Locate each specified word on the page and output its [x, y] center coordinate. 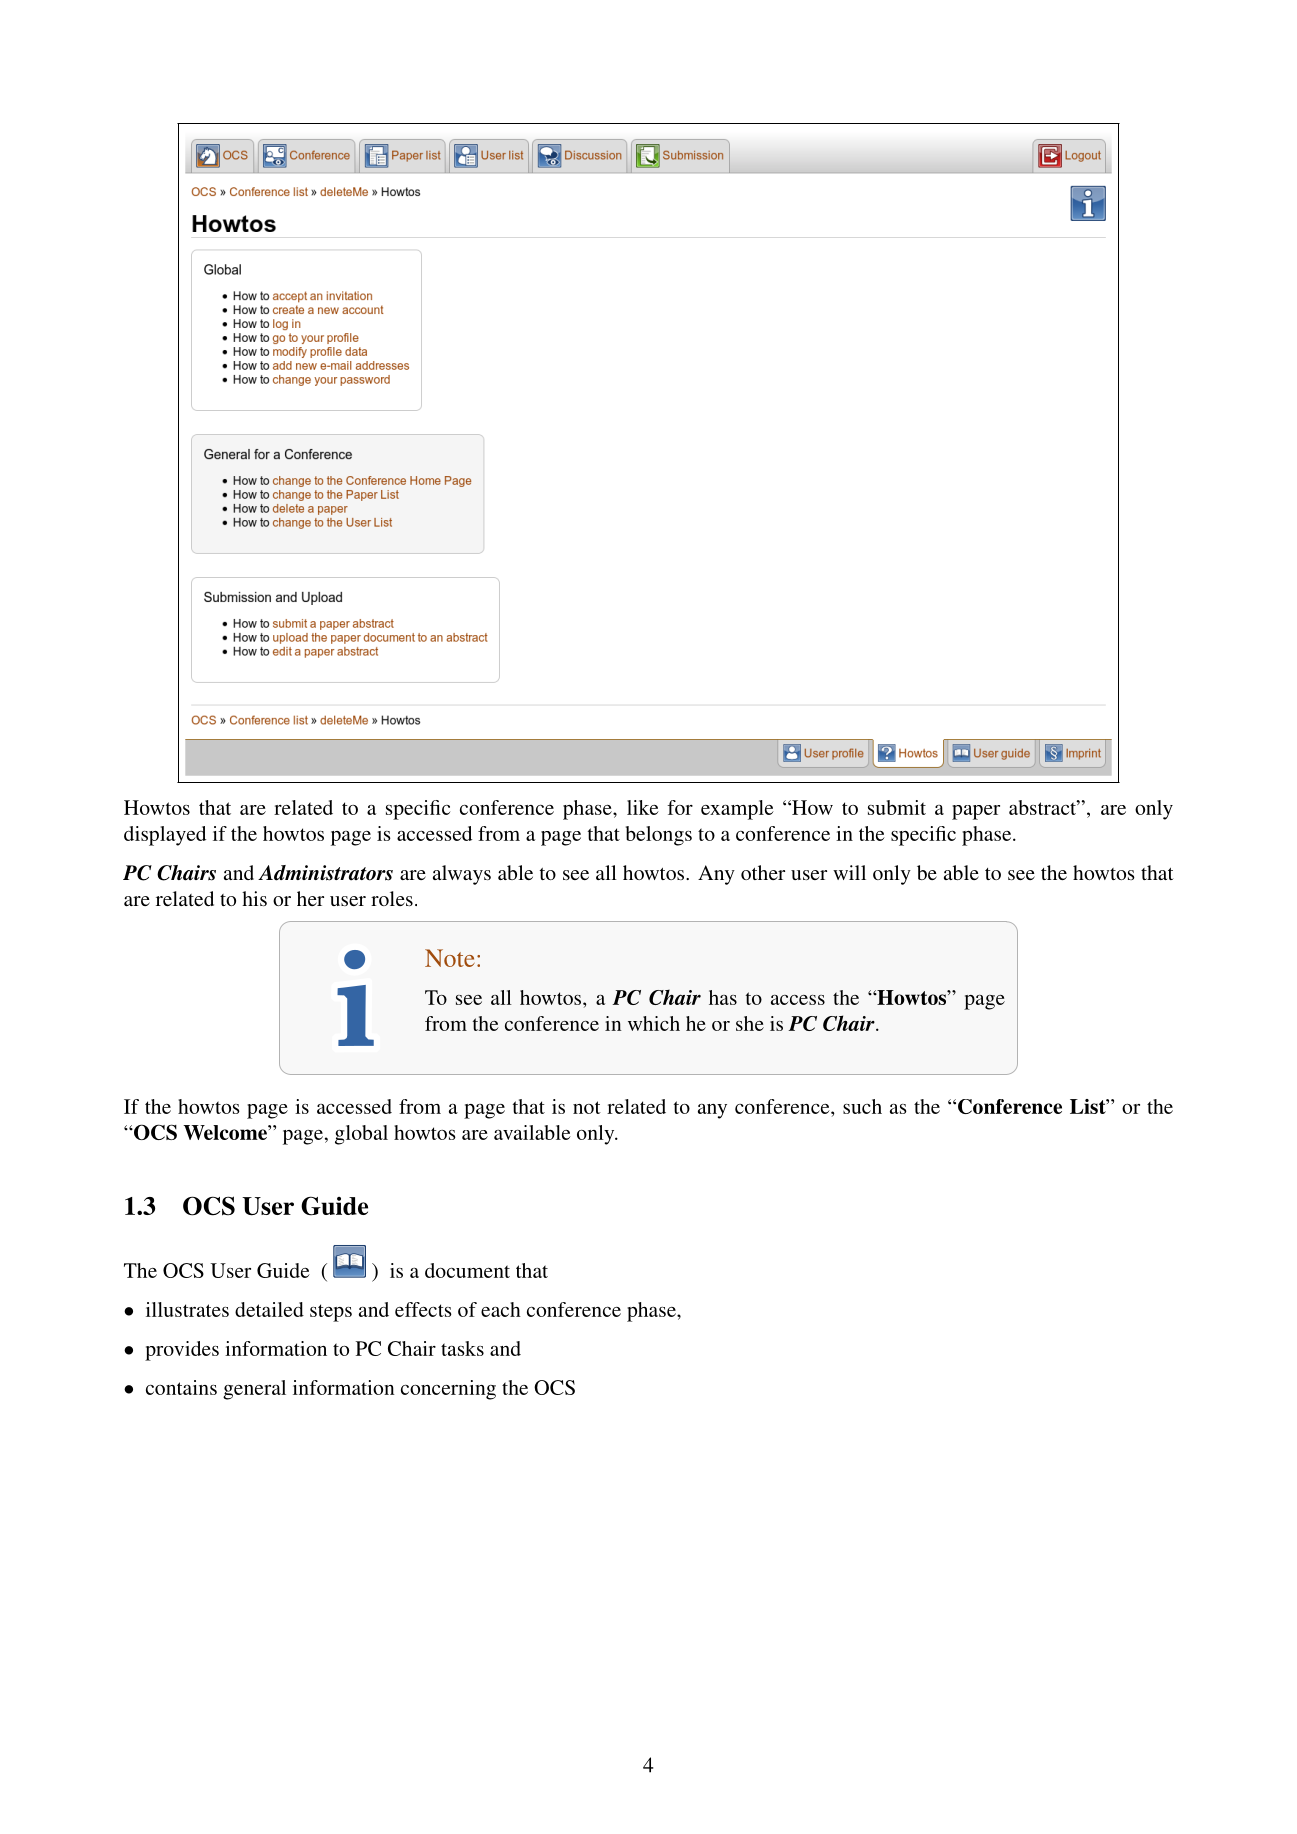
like [643, 807]
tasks [462, 1348]
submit [897, 807]
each [501, 1309]
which [654, 1023]
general [254, 1390]
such [862, 1106]
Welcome [226, 1132]
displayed [165, 836]
